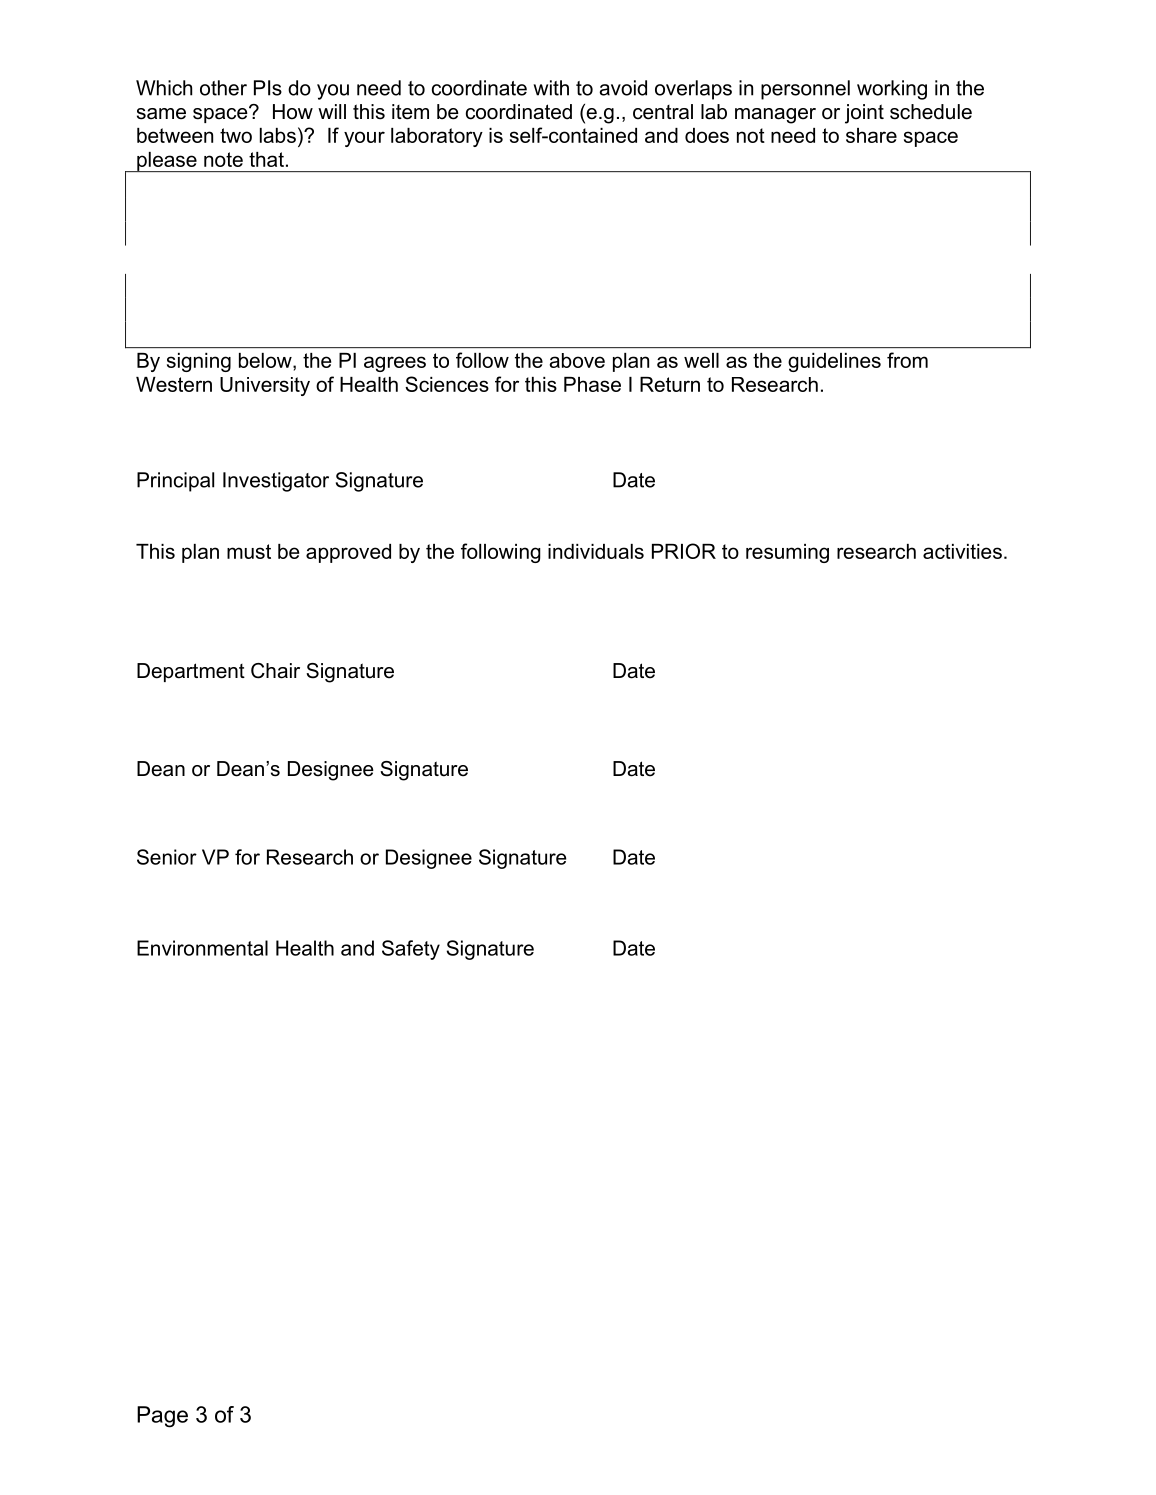  What do you see at coordinates (167, 857) in the screenshot?
I see `Senior` at bounding box center [167, 857].
